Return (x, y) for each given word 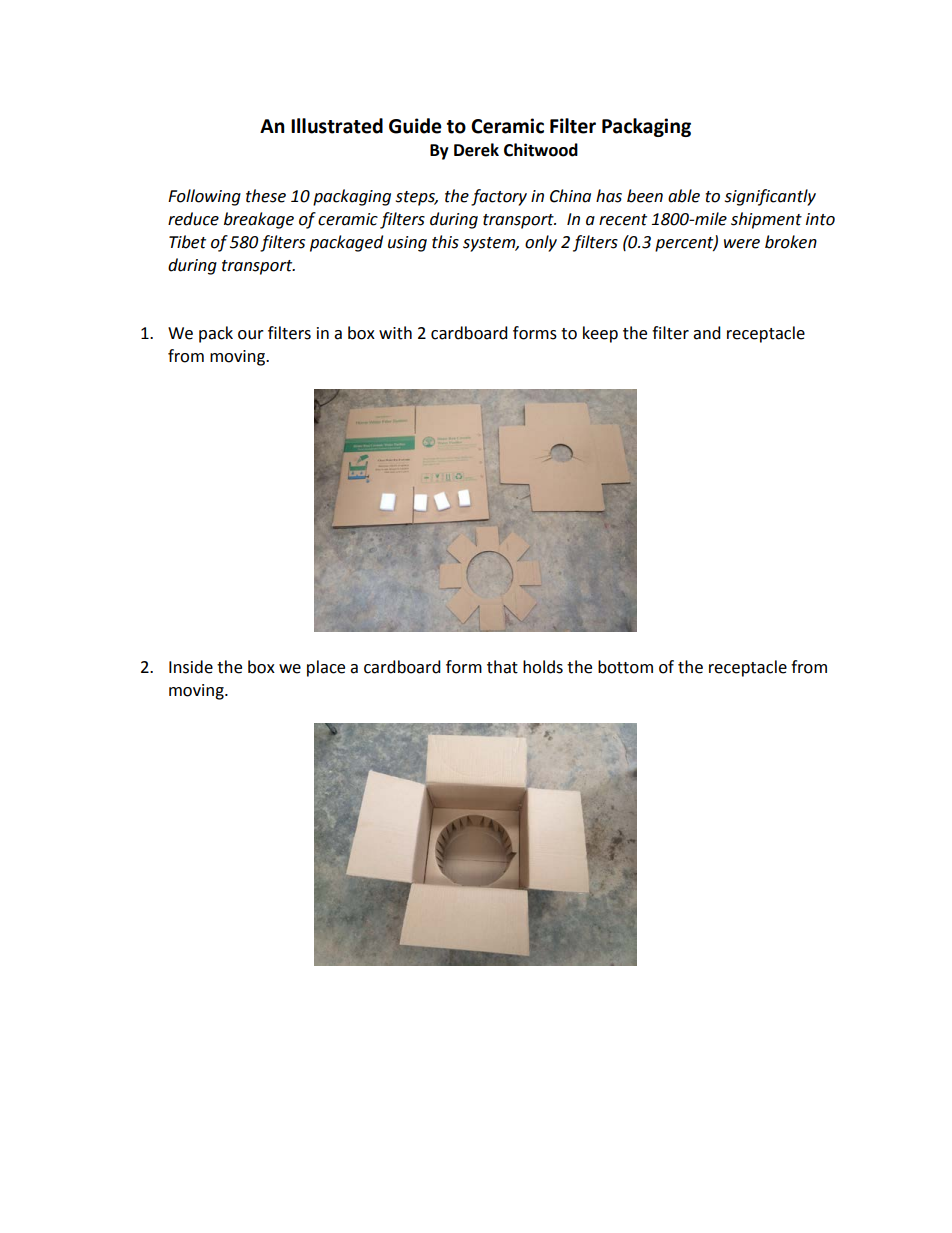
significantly (770, 197)
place (326, 668)
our (251, 335)
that (502, 667)
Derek (476, 150)
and (707, 333)
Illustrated (337, 126)
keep (600, 334)
